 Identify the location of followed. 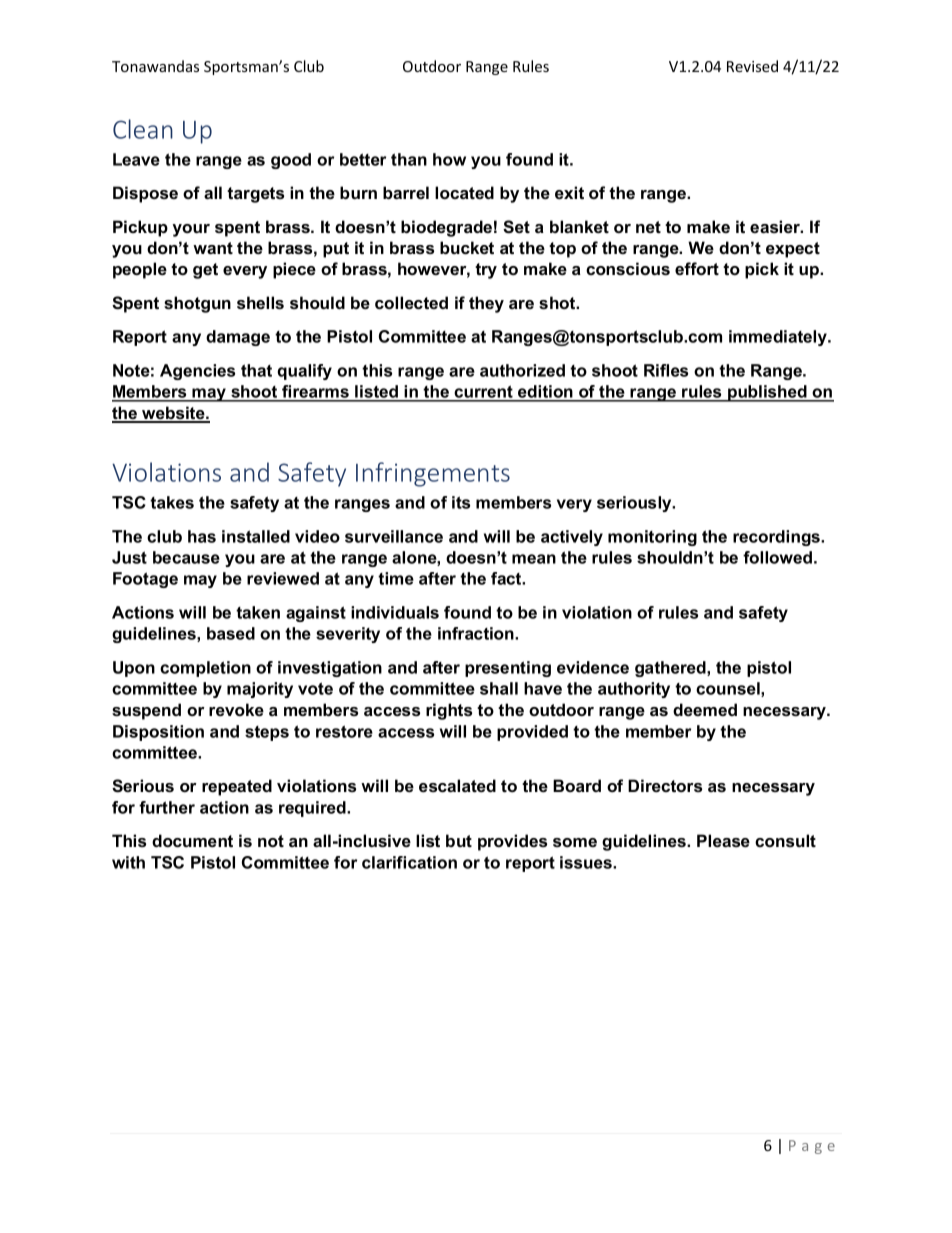
(777, 557).
